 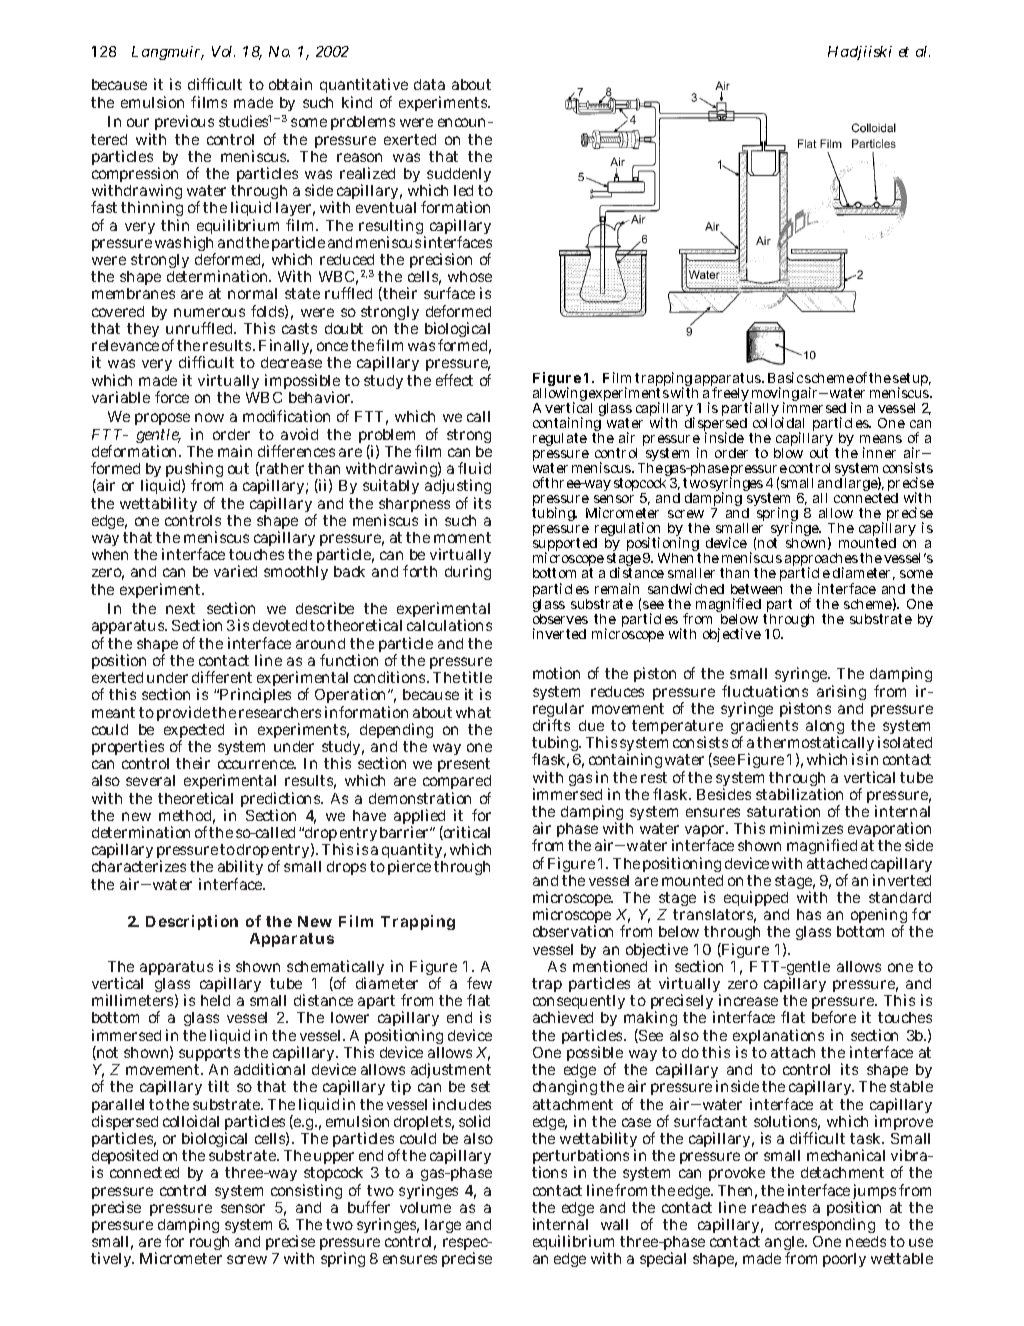 I want to click on characterizes, so click(x=139, y=866).
